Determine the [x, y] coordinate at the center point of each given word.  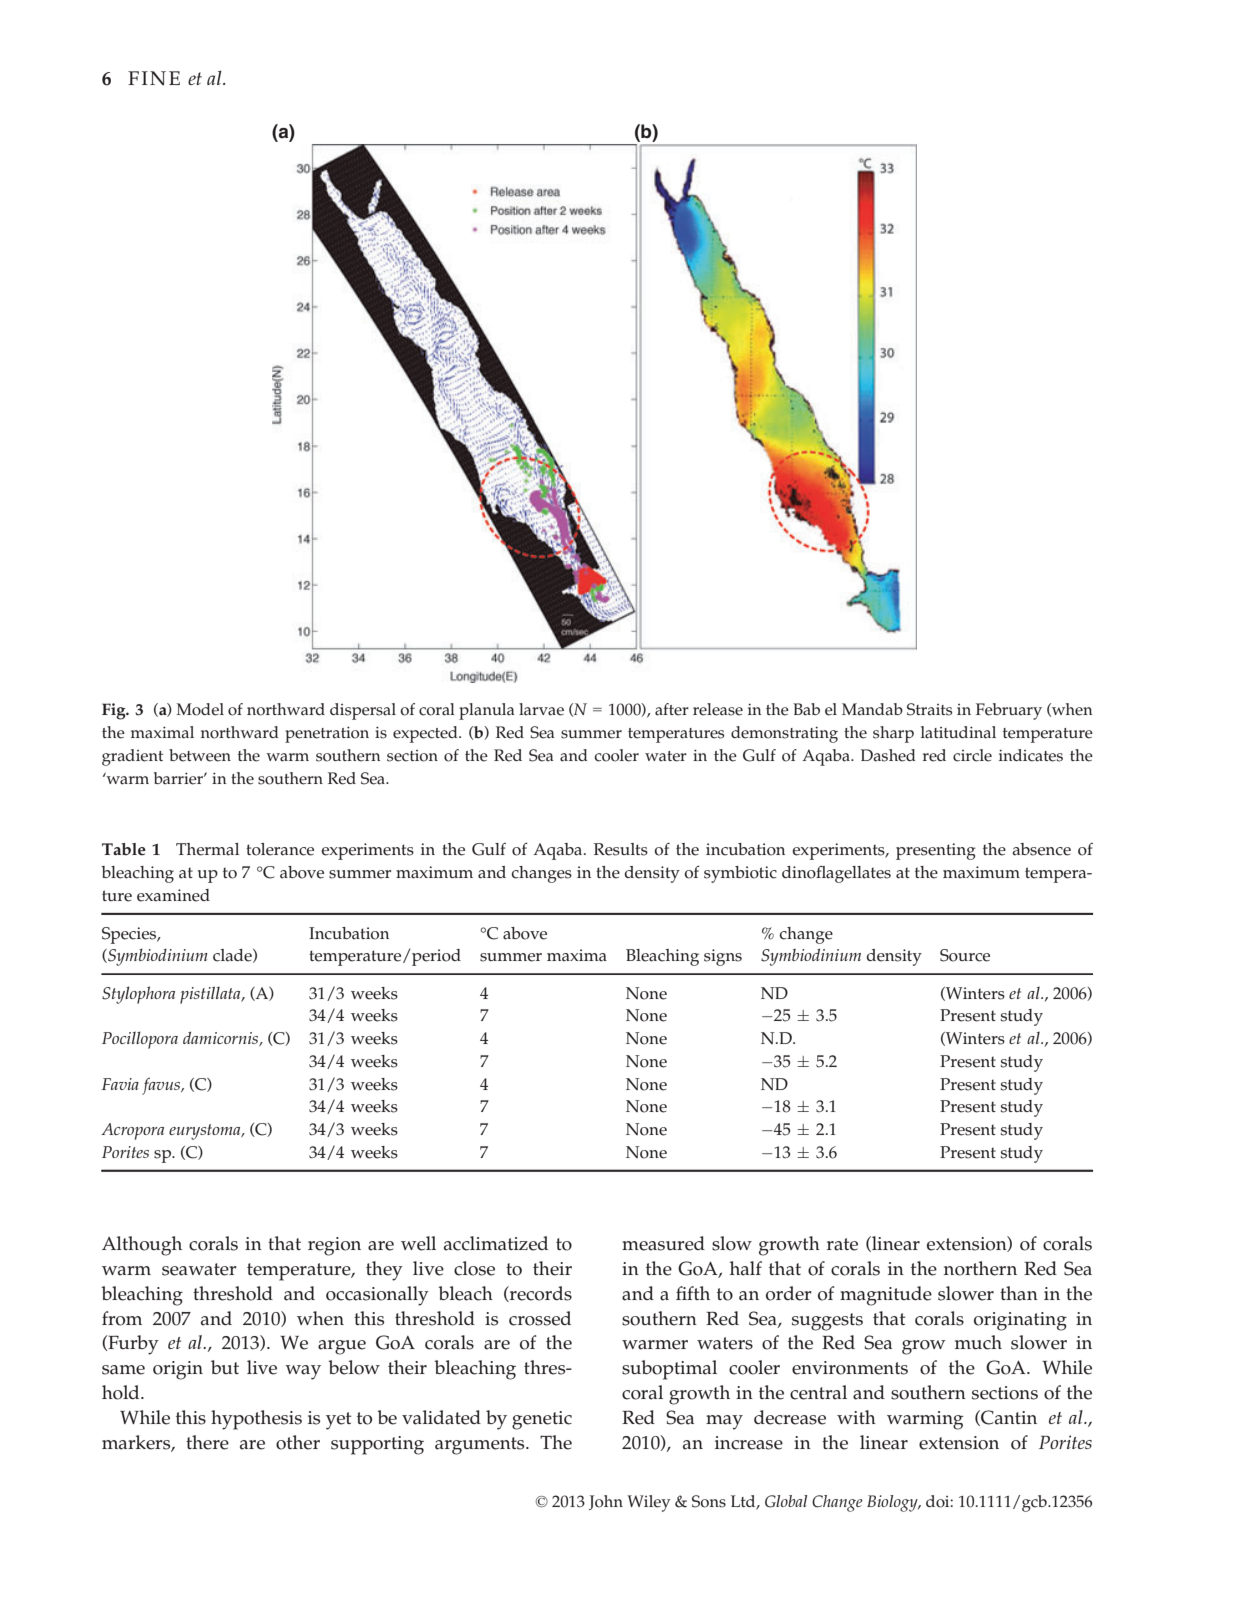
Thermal [207, 849]
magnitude [886, 1296]
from [122, 1318]
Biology [893, 1503]
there [207, 1442]
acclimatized [496, 1243]
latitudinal [958, 732]
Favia [120, 1084]
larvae [541, 709]
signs [723, 957]
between [200, 755]
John [606, 1502]
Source [965, 955]
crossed [540, 1318]
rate [842, 1244]
